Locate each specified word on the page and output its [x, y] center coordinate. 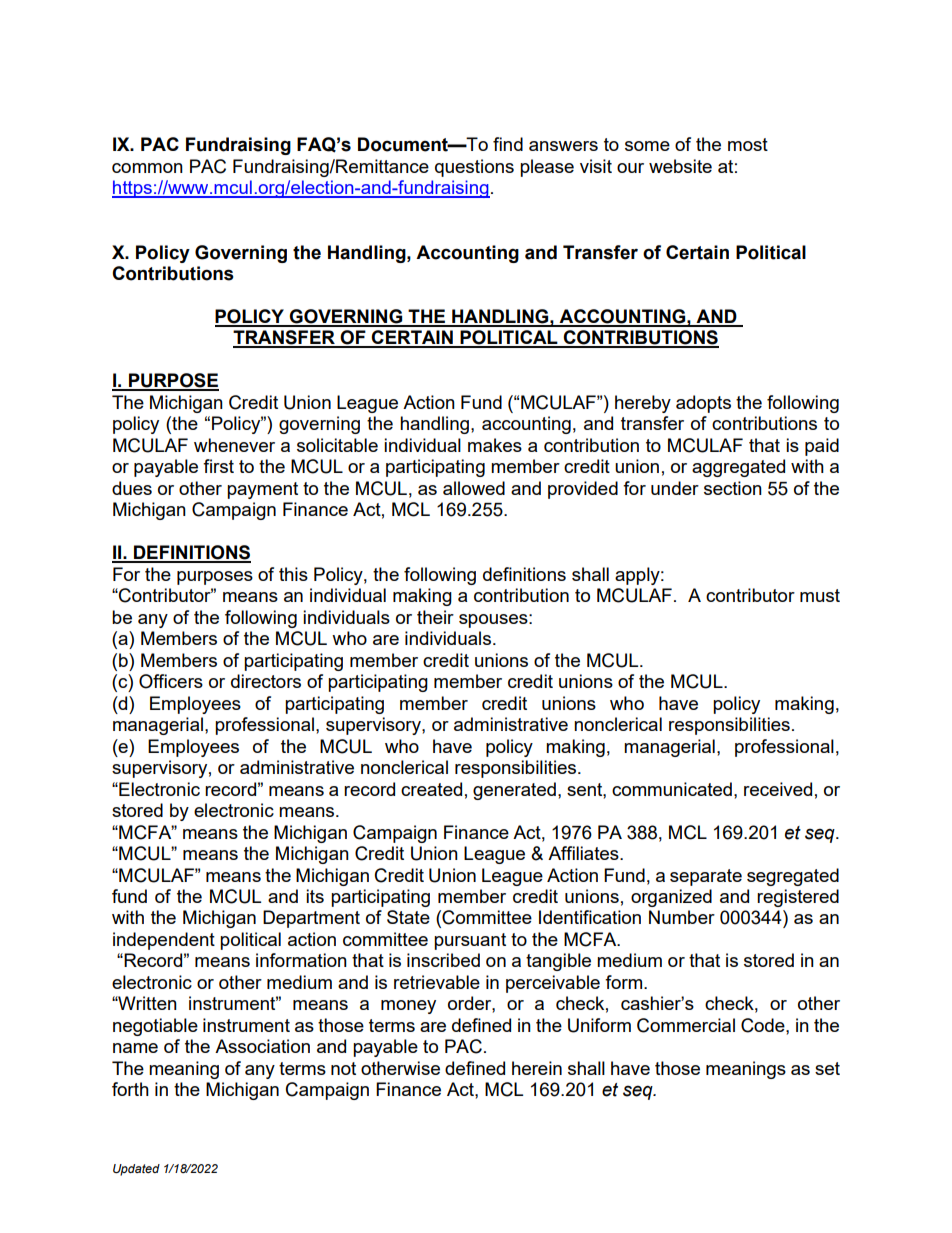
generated [514, 791]
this [293, 574]
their [435, 617]
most [748, 144]
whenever [234, 445]
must [820, 595]
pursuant [470, 941]
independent [164, 941]
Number [682, 917]
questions [474, 168]
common [147, 168]
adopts [703, 404]
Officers [171, 681]
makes [495, 445]
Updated [136, 1170]
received [778, 789]
